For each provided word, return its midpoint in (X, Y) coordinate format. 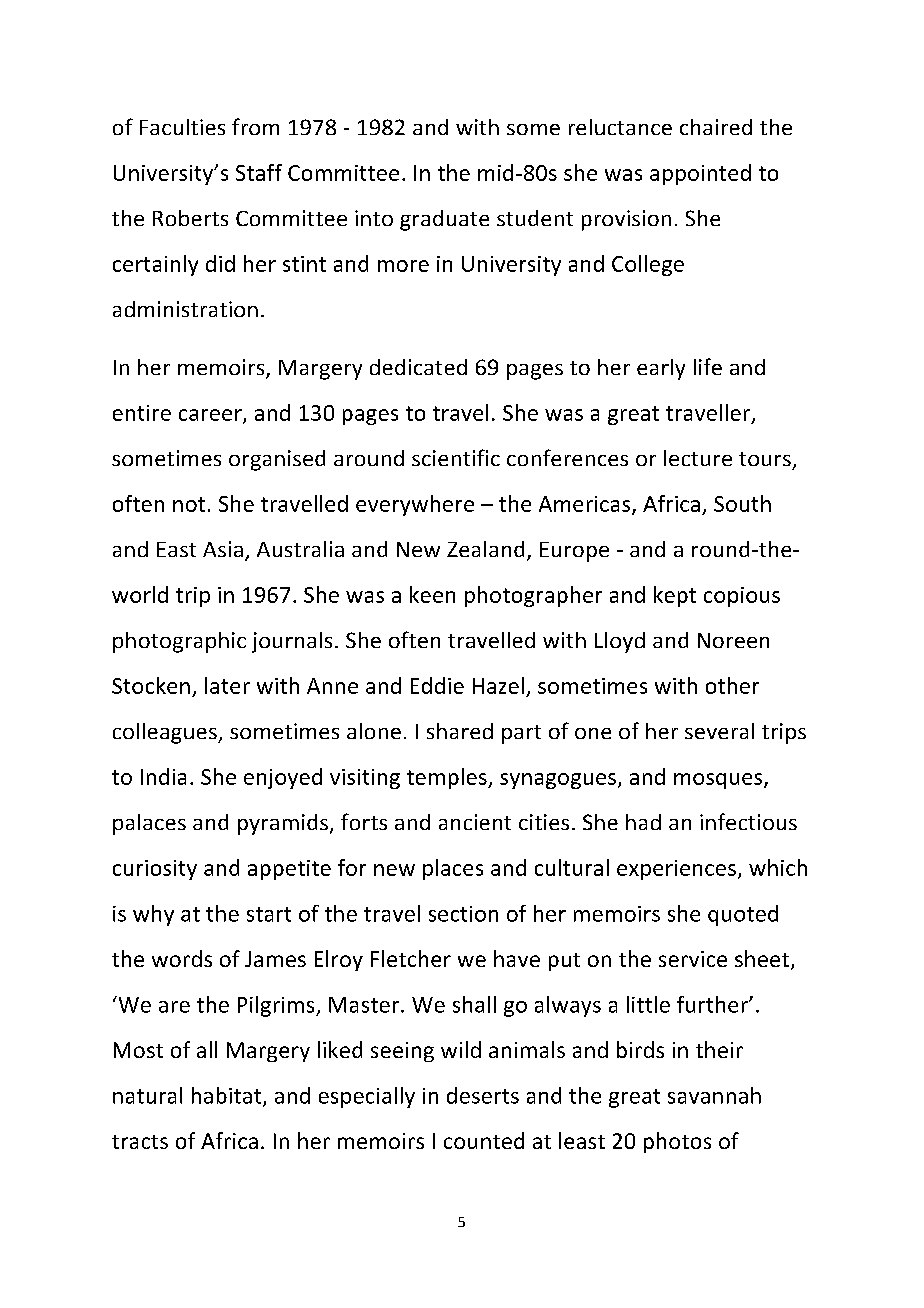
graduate (444, 220)
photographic (179, 642)
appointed (700, 174)
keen (432, 594)
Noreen (733, 640)
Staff (259, 172)
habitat (228, 1096)
